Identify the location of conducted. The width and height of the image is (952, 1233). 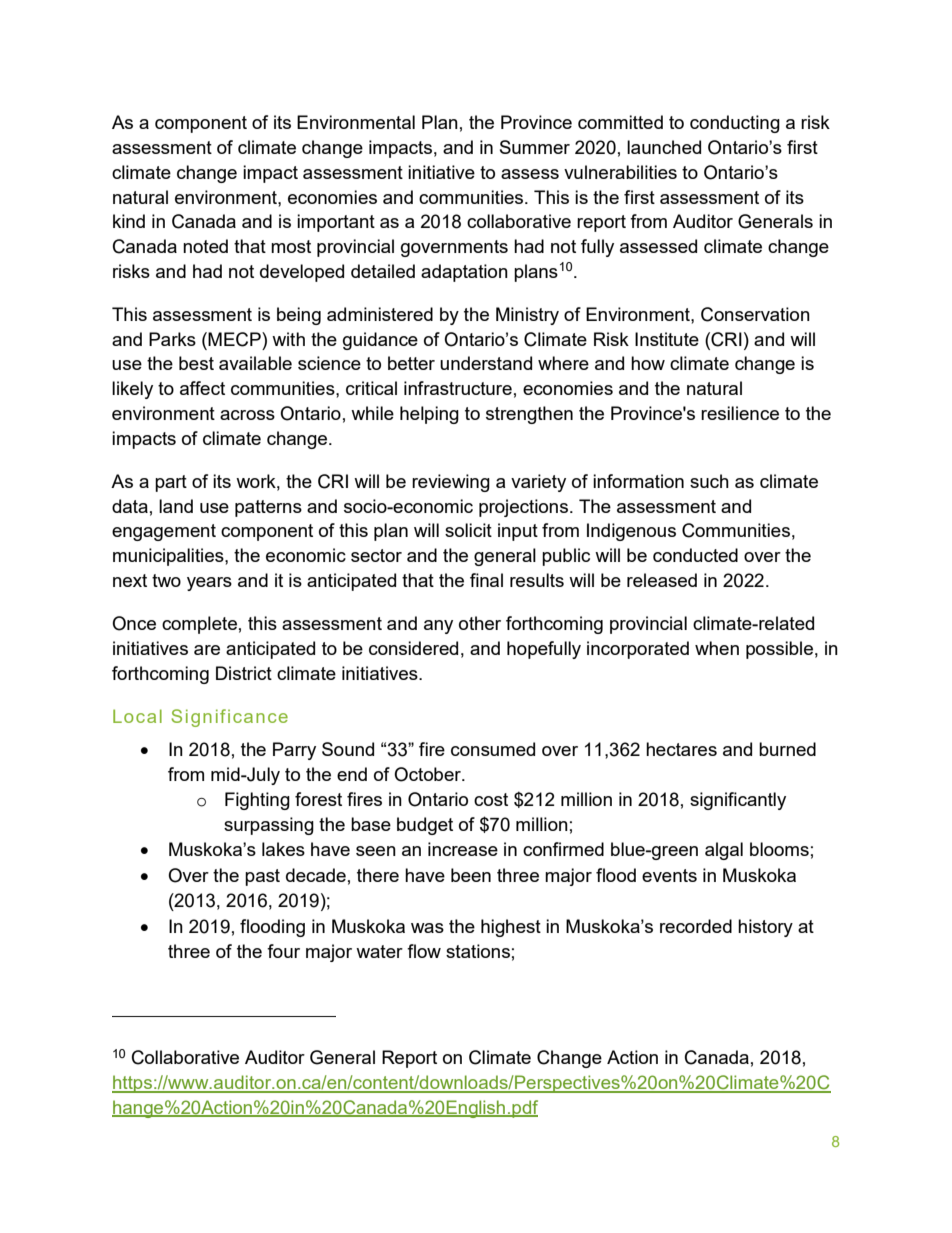
(695, 555).
